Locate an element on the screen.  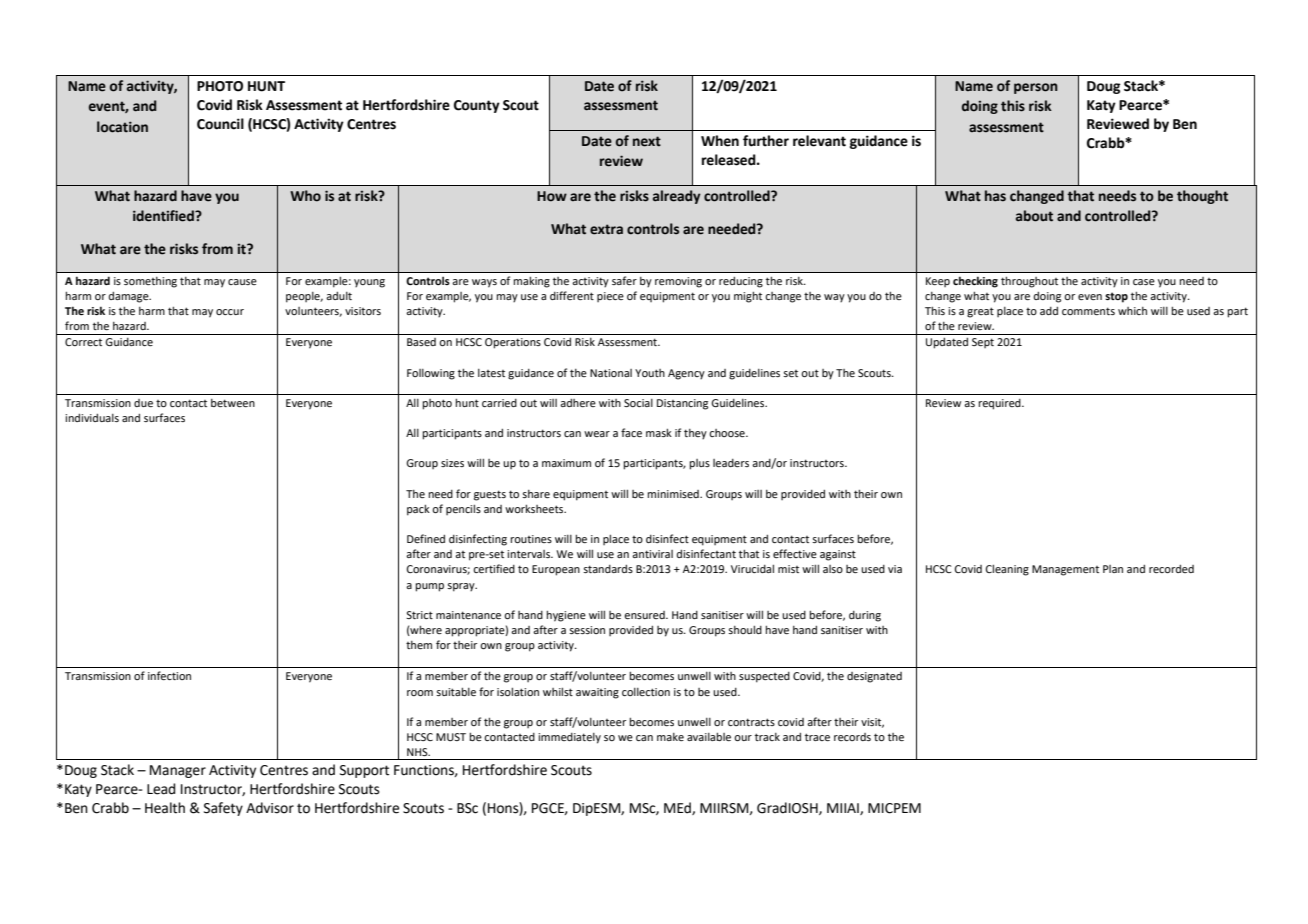
Youth is located at coordinates (650, 373).
